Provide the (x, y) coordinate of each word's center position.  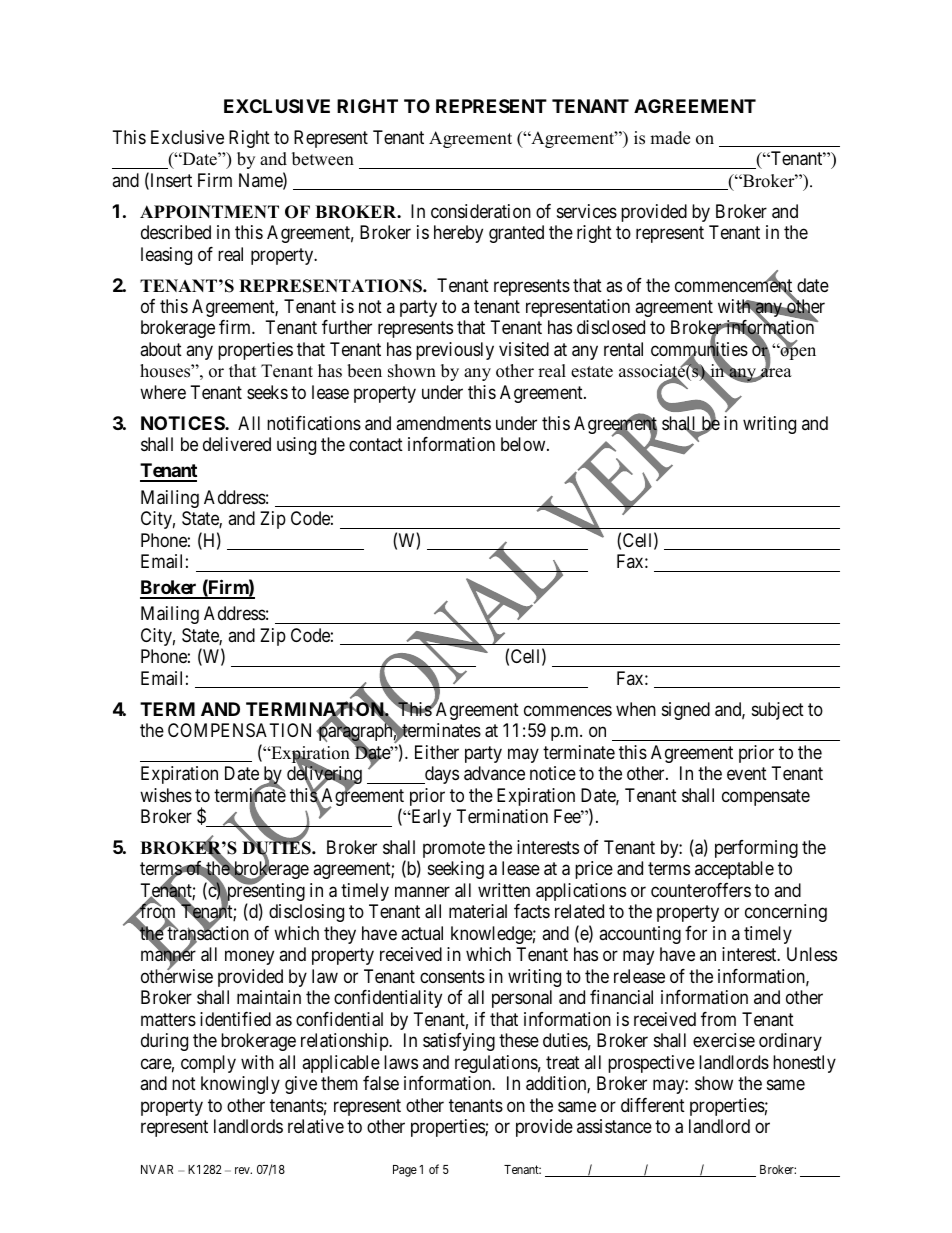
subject (778, 711)
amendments (443, 423)
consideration (481, 211)
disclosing (306, 913)
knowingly (240, 1085)
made (670, 138)
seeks (267, 392)
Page (405, 1171)
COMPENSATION (239, 730)
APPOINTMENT (209, 212)
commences (568, 710)
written (504, 890)
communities (699, 350)
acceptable (734, 870)
